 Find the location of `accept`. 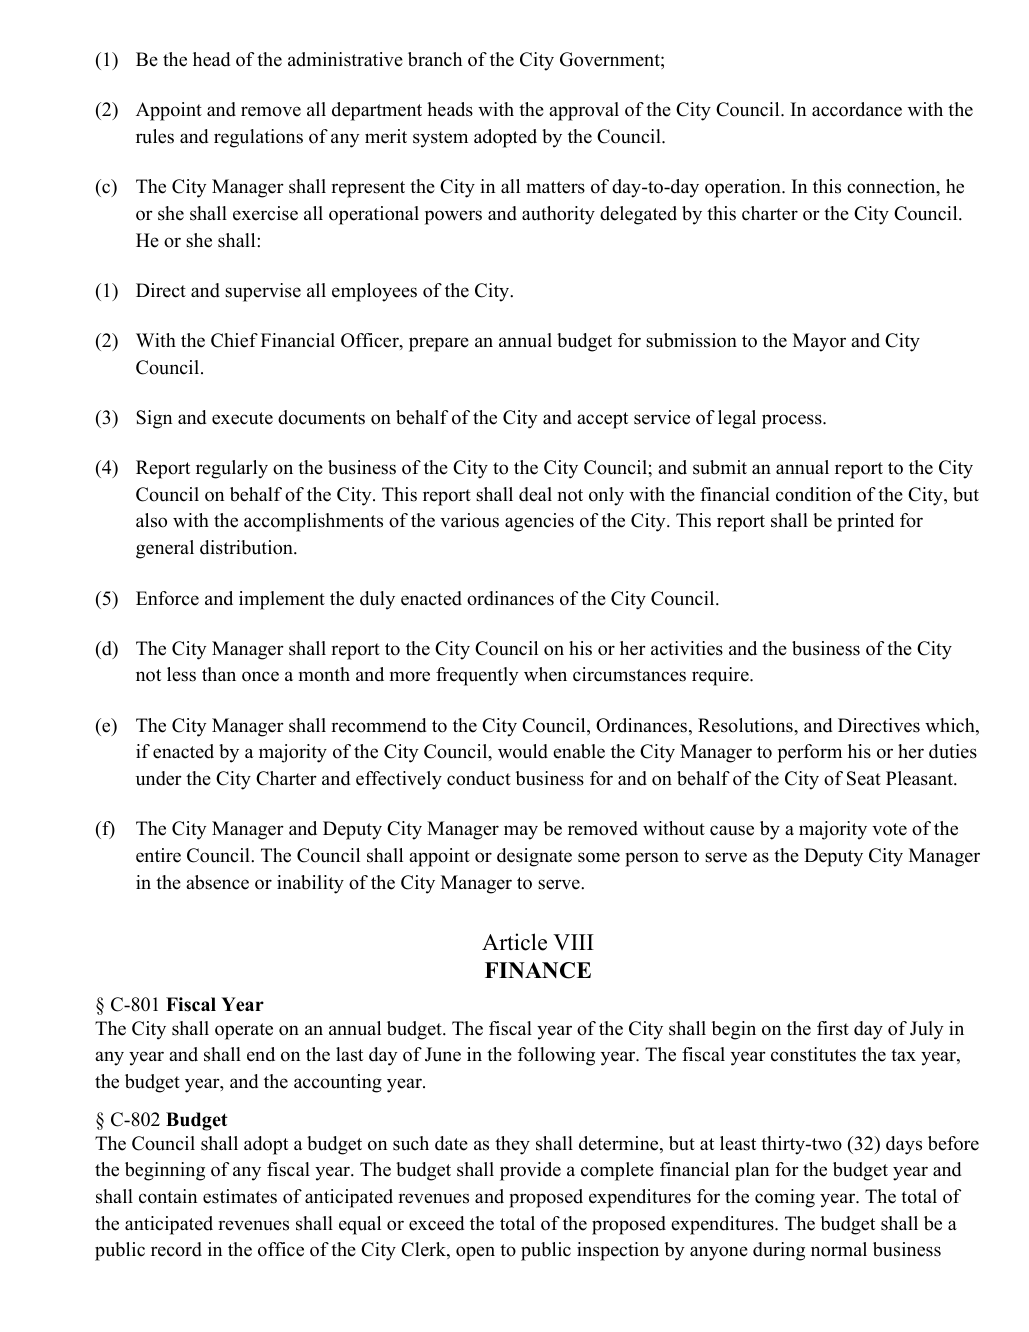

accept is located at coordinates (602, 420).
